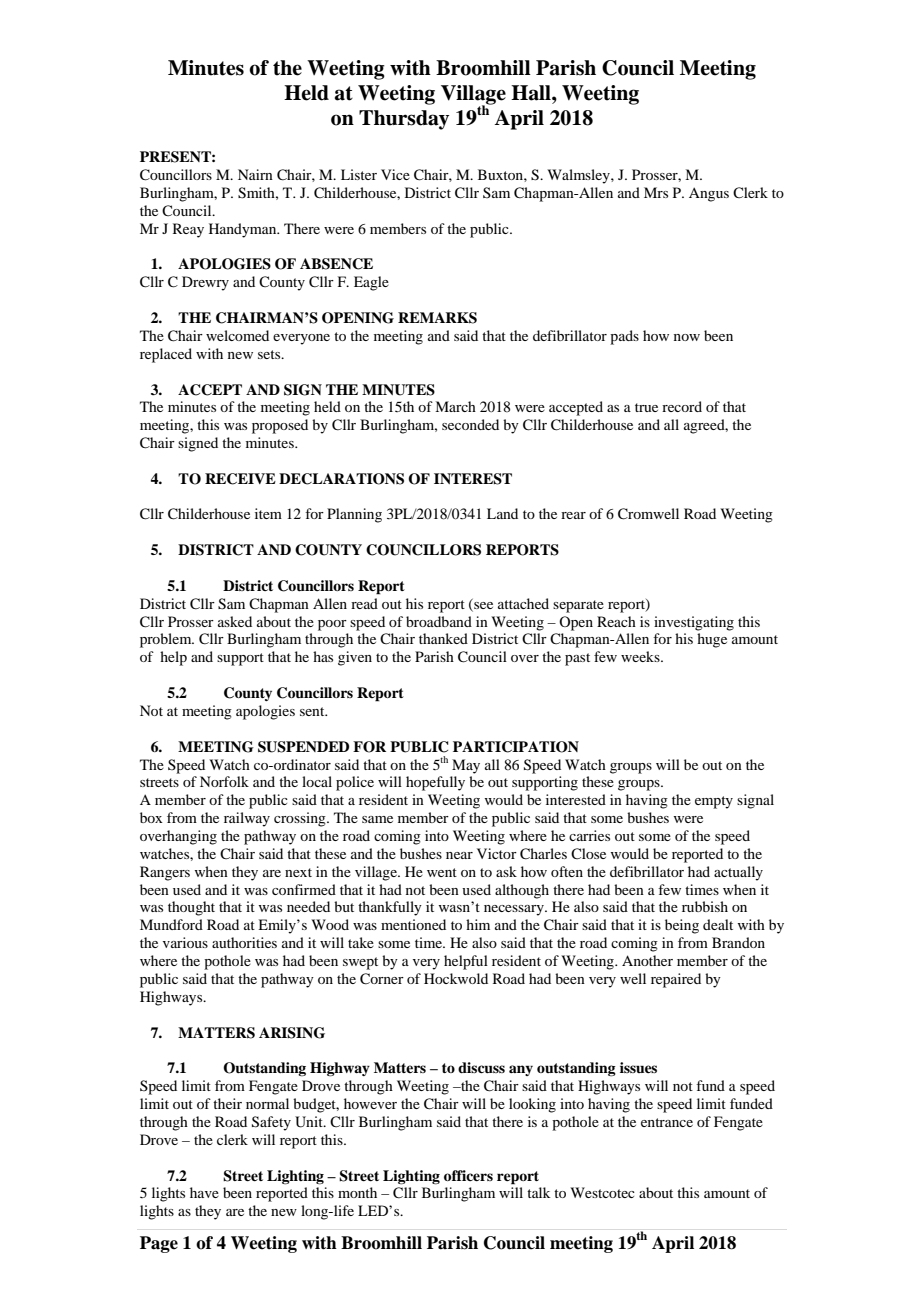 Image resolution: width=924 pixels, height=1308 pixels. Describe the element at coordinates (641, 656) in the screenshot. I see `weeks` at that location.
